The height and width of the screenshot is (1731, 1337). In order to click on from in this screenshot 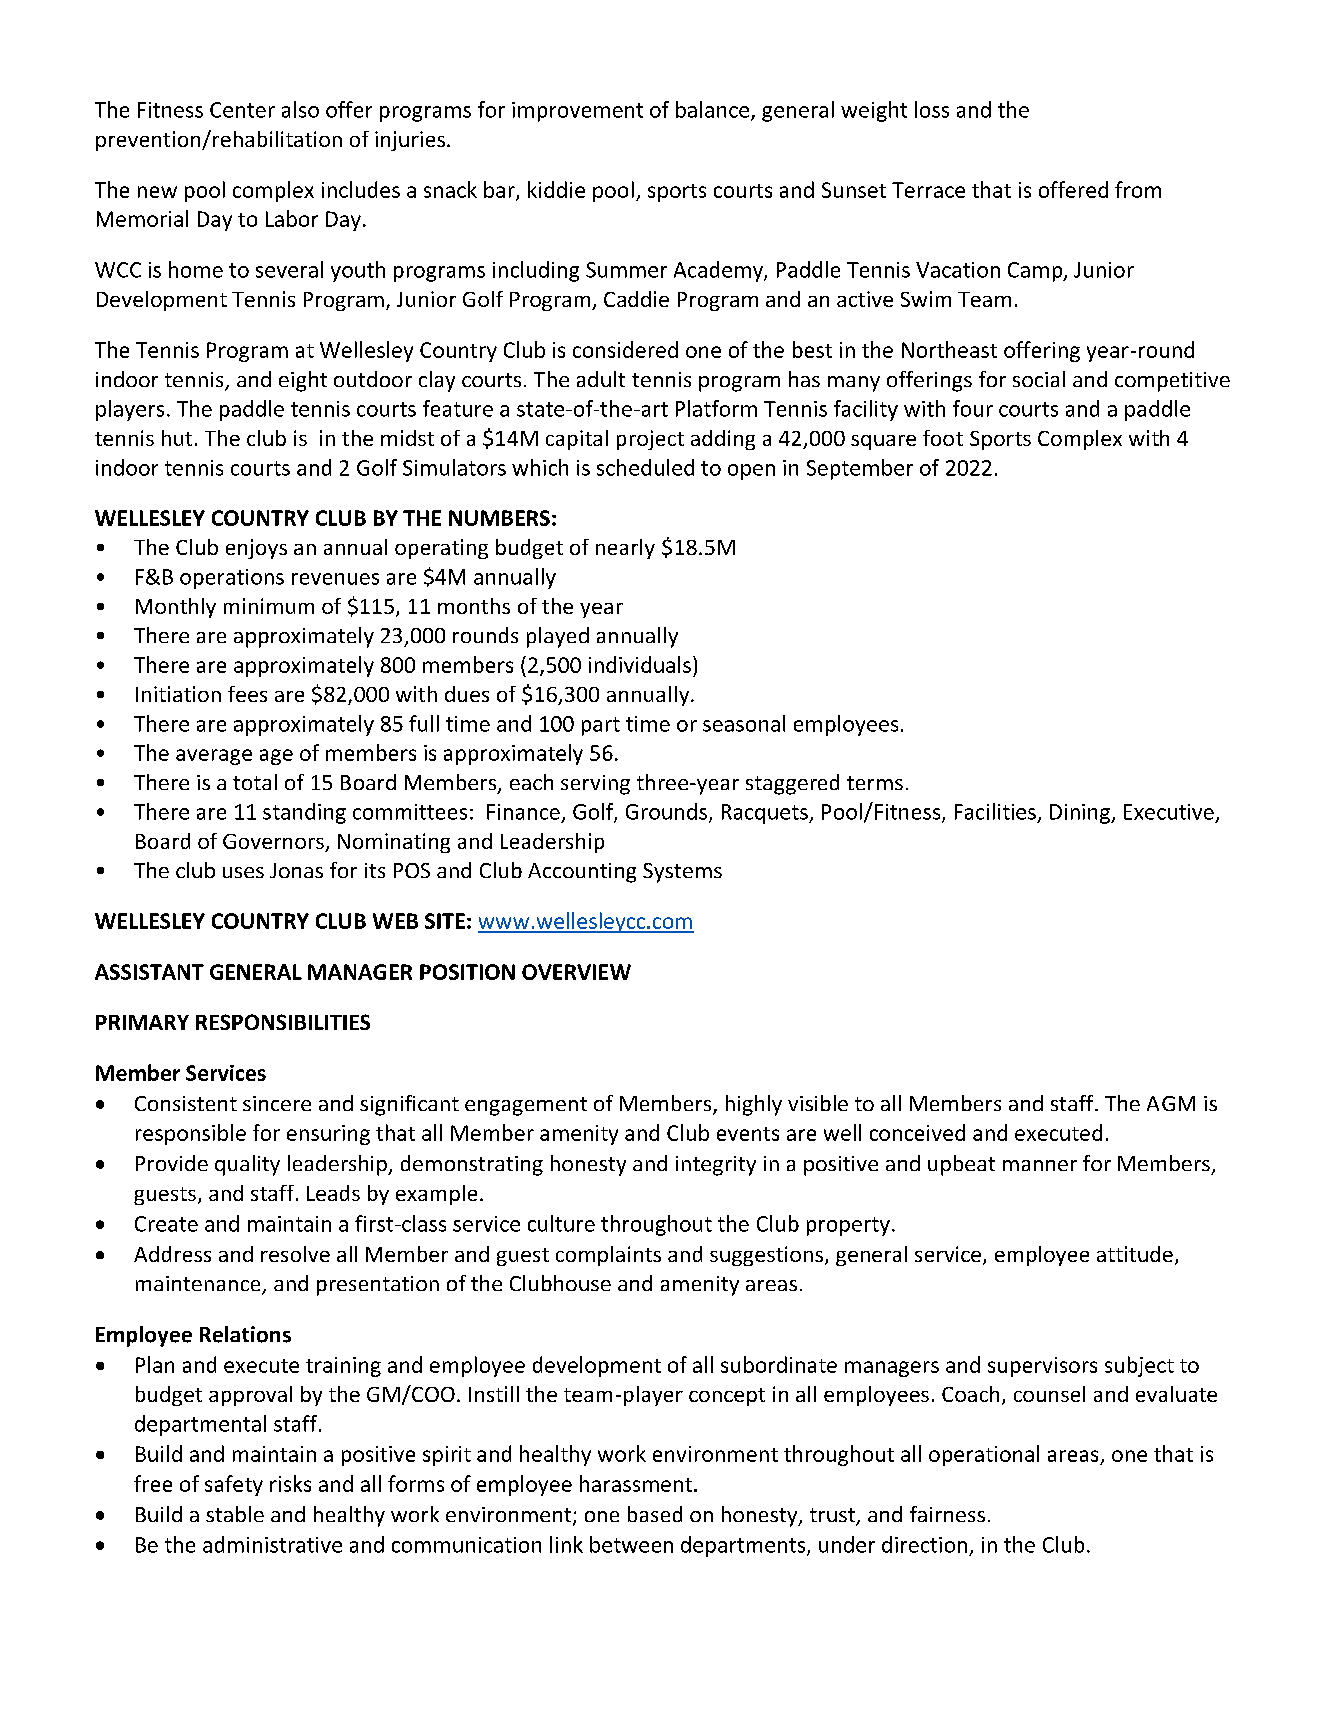, I will do `click(1138, 189)`.
